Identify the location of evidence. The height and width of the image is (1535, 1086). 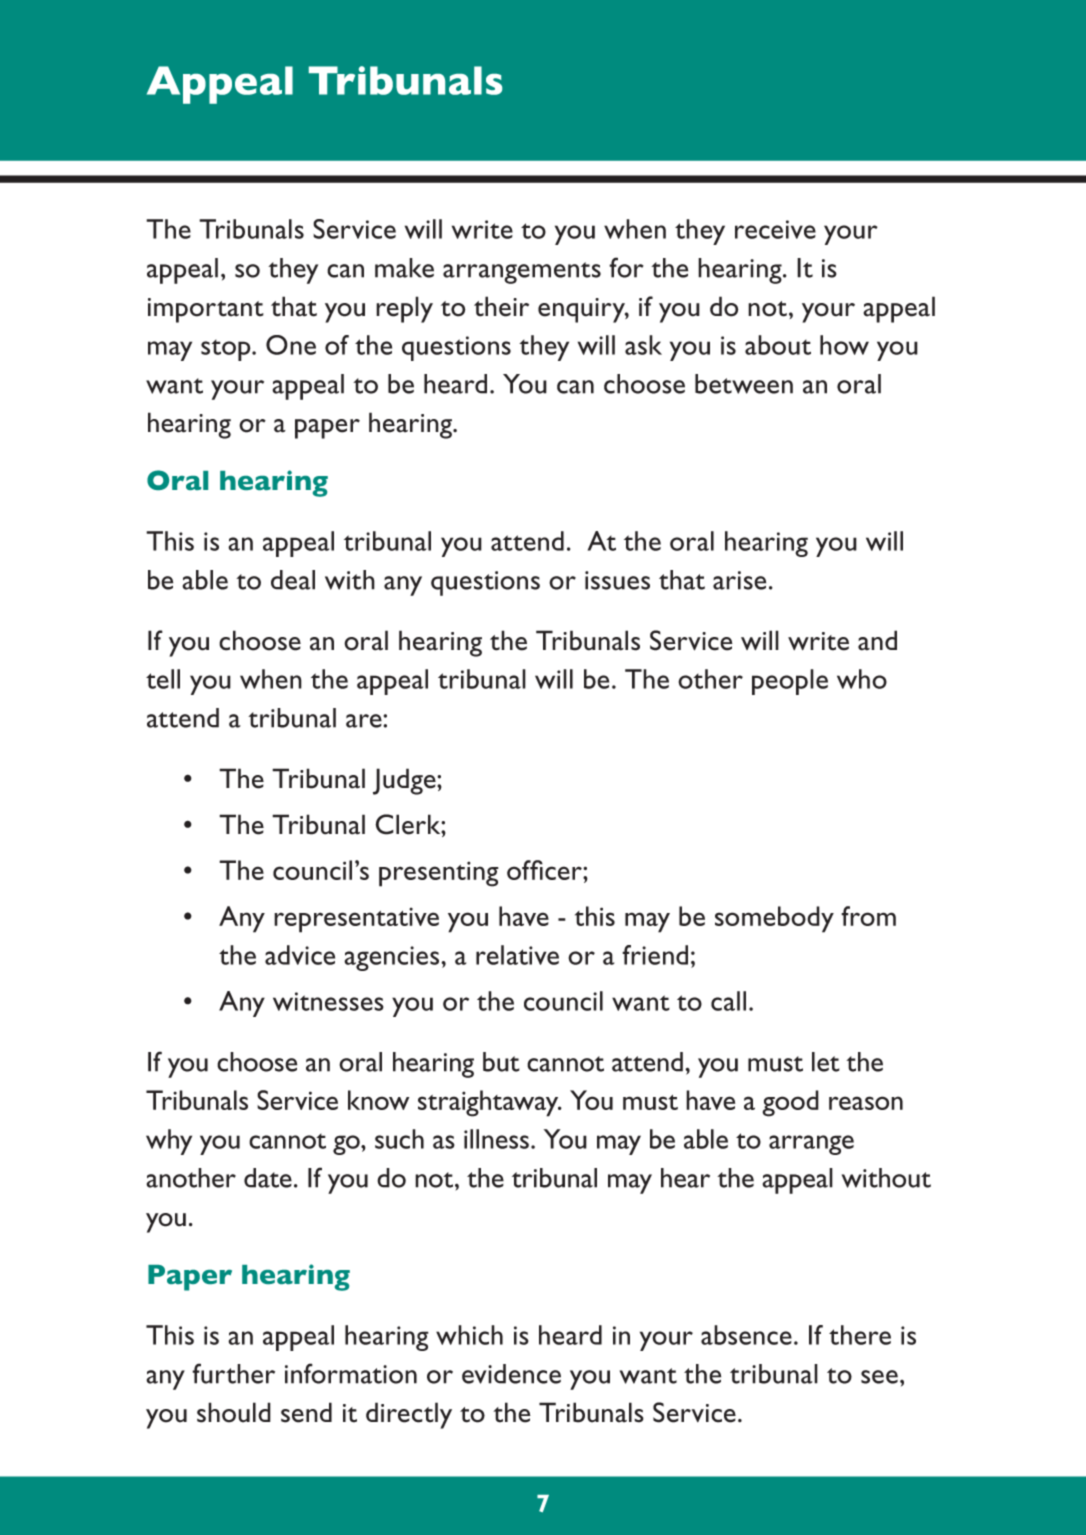
(511, 1374).
